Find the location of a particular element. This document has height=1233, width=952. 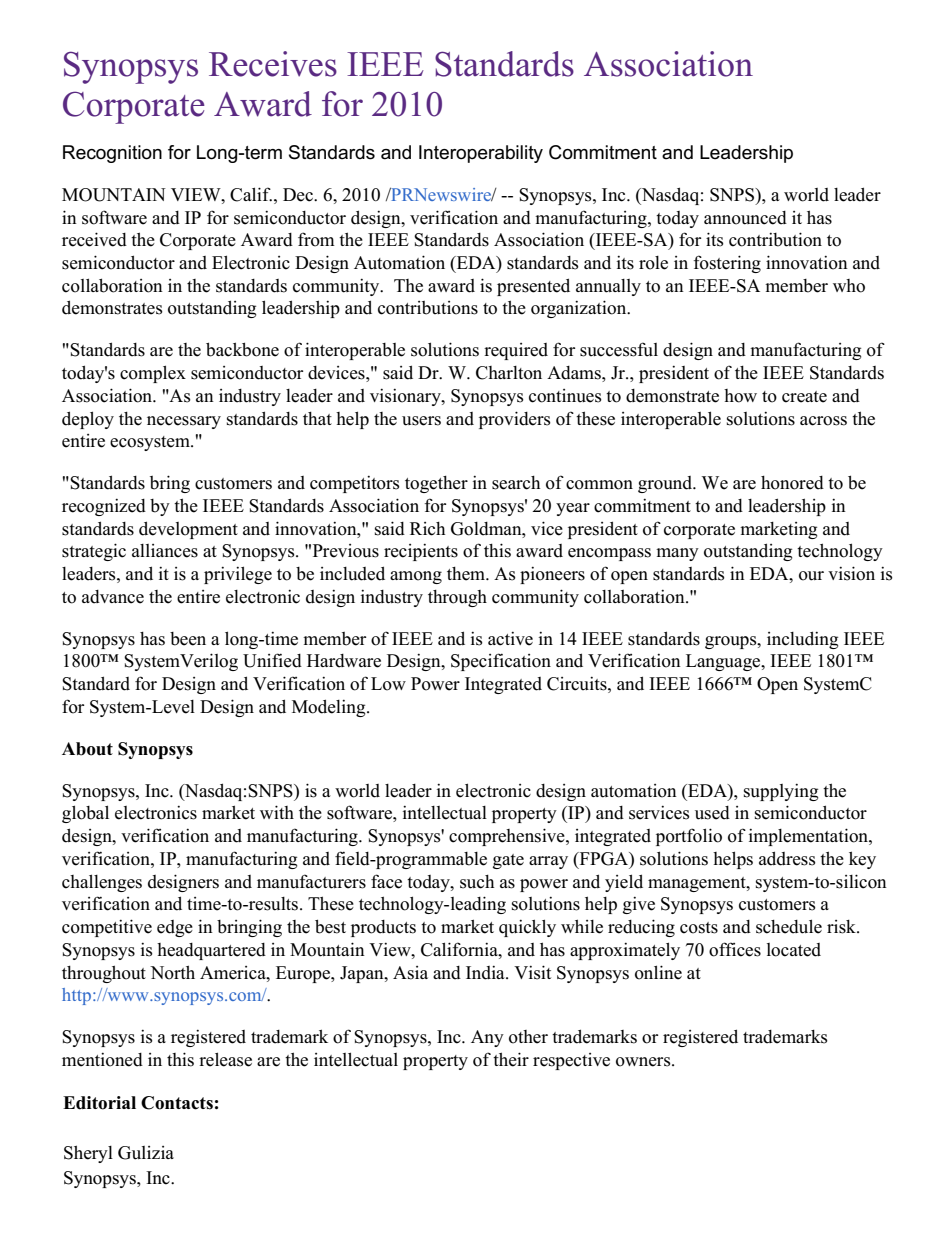

challenges is located at coordinates (102, 883).
